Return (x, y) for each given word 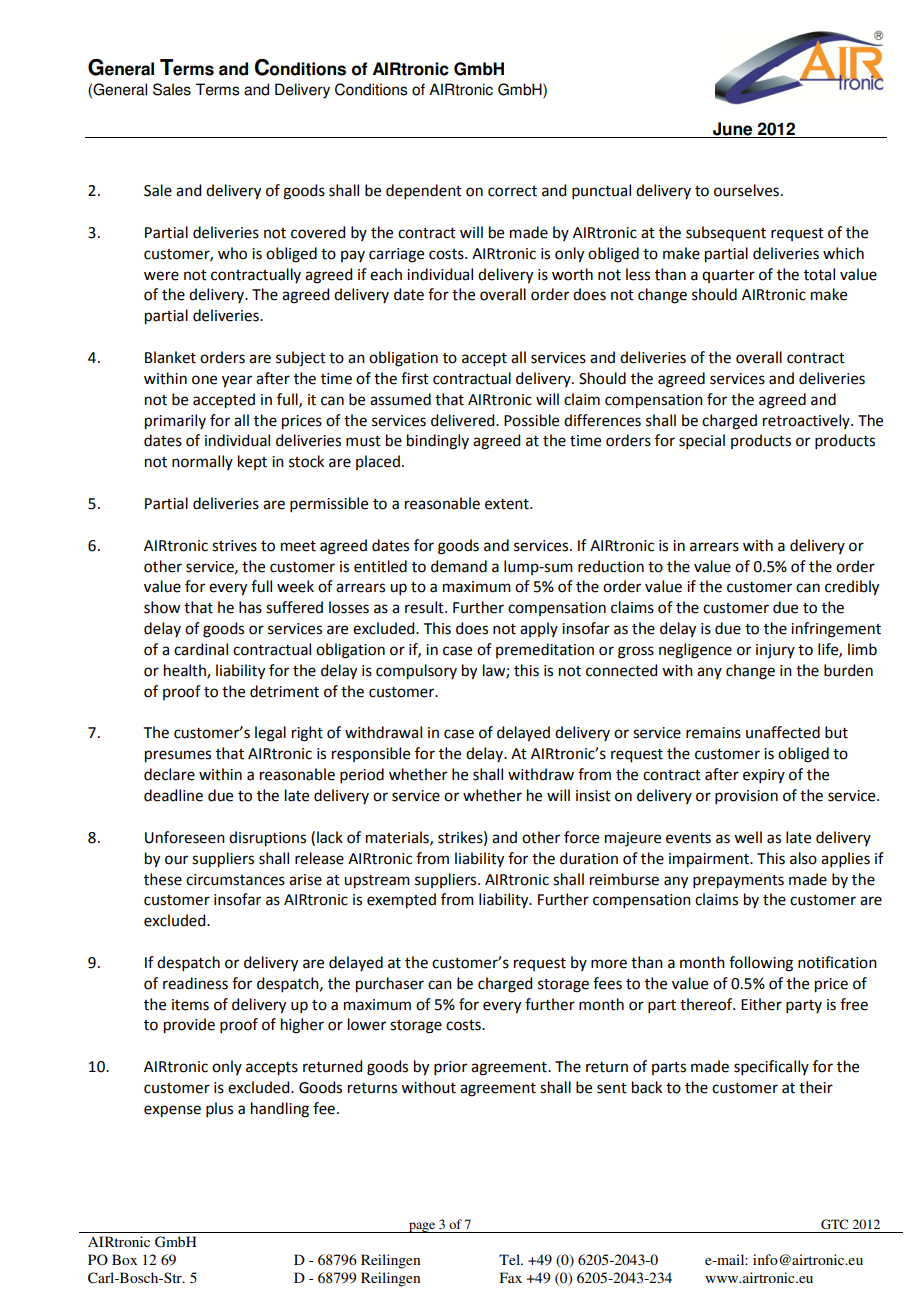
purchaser (390, 985)
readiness (195, 983)
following (761, 964)
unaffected (783, 732)
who (232, 253)
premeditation (545, 650)
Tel (510, 1259)
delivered (464, 420)
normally (202, 462)
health (186, 671)
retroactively (807, 421)
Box (124, 1259)
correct (512, 191)
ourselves (746, 190)
